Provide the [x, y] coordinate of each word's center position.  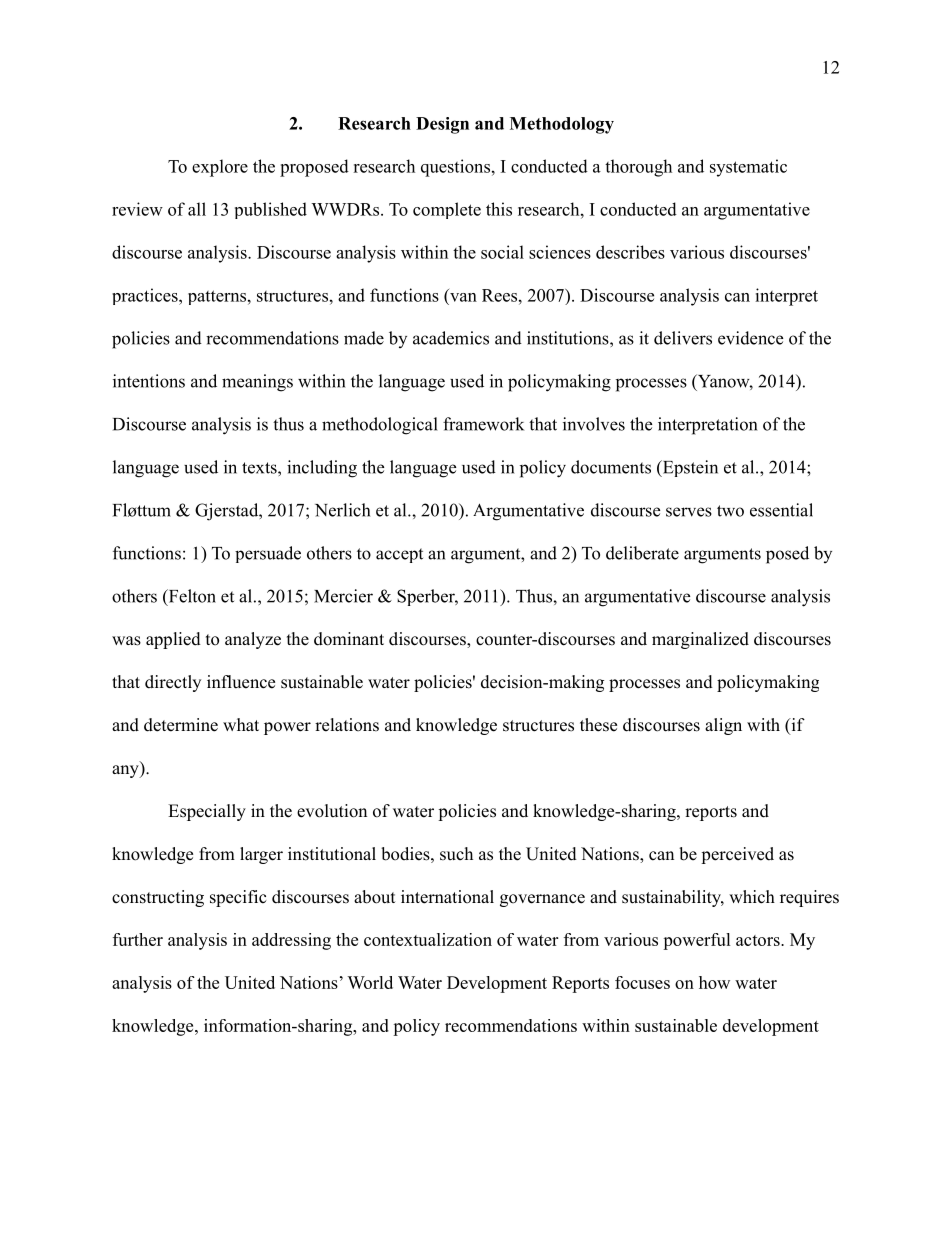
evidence [750, 338]
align [723, 726]
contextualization [428, 939]
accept [399, 555]
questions [455, 168]
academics [451, 338]
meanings [257, 383]
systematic [748, 168]
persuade [268, 554]
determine [181, 725]
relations [347, 725]
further [138, 939]
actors [758, 940]
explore [220, 168]
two [730, 511]
